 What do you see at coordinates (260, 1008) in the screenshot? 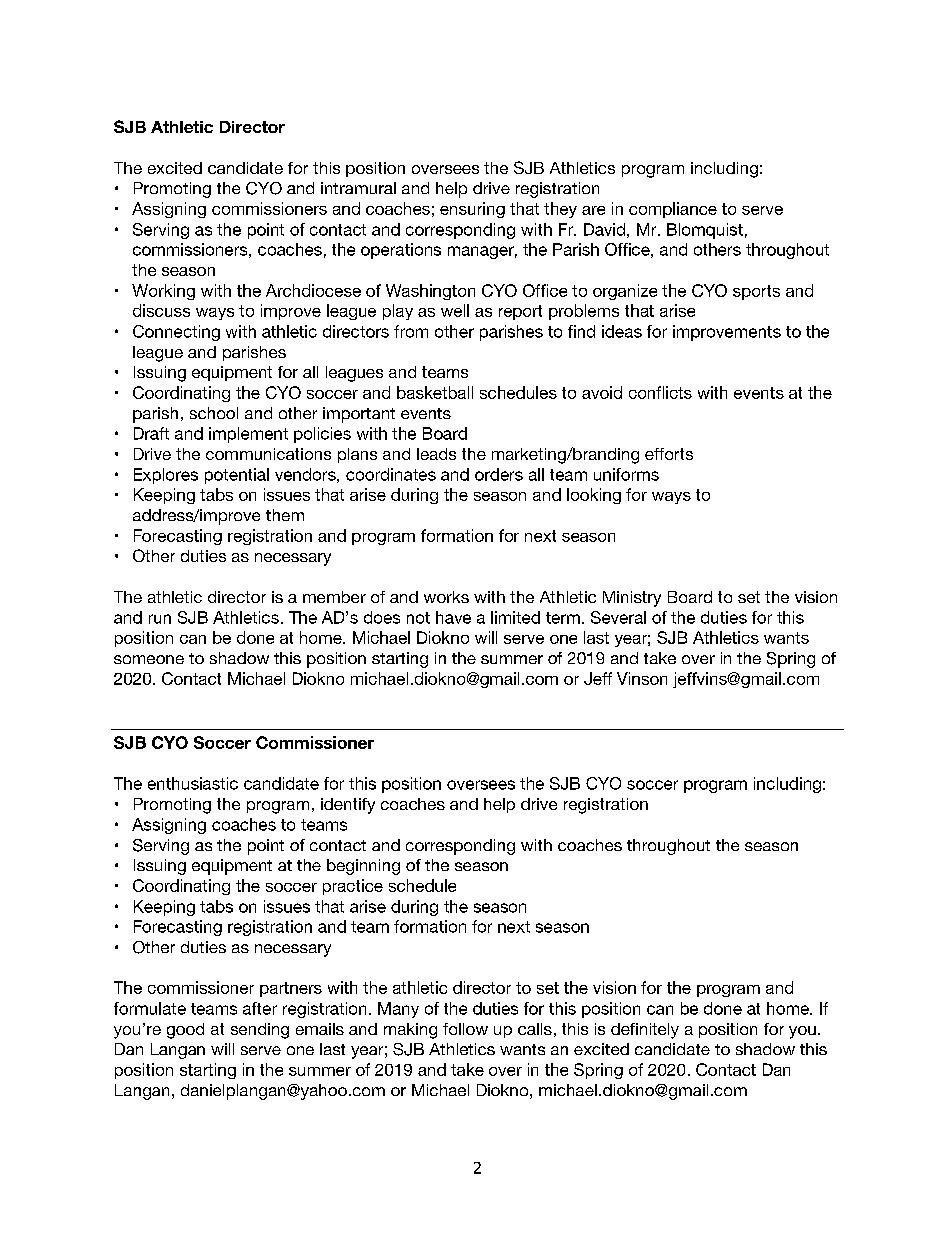
I see `after` at bounding box center [260, 1008].
